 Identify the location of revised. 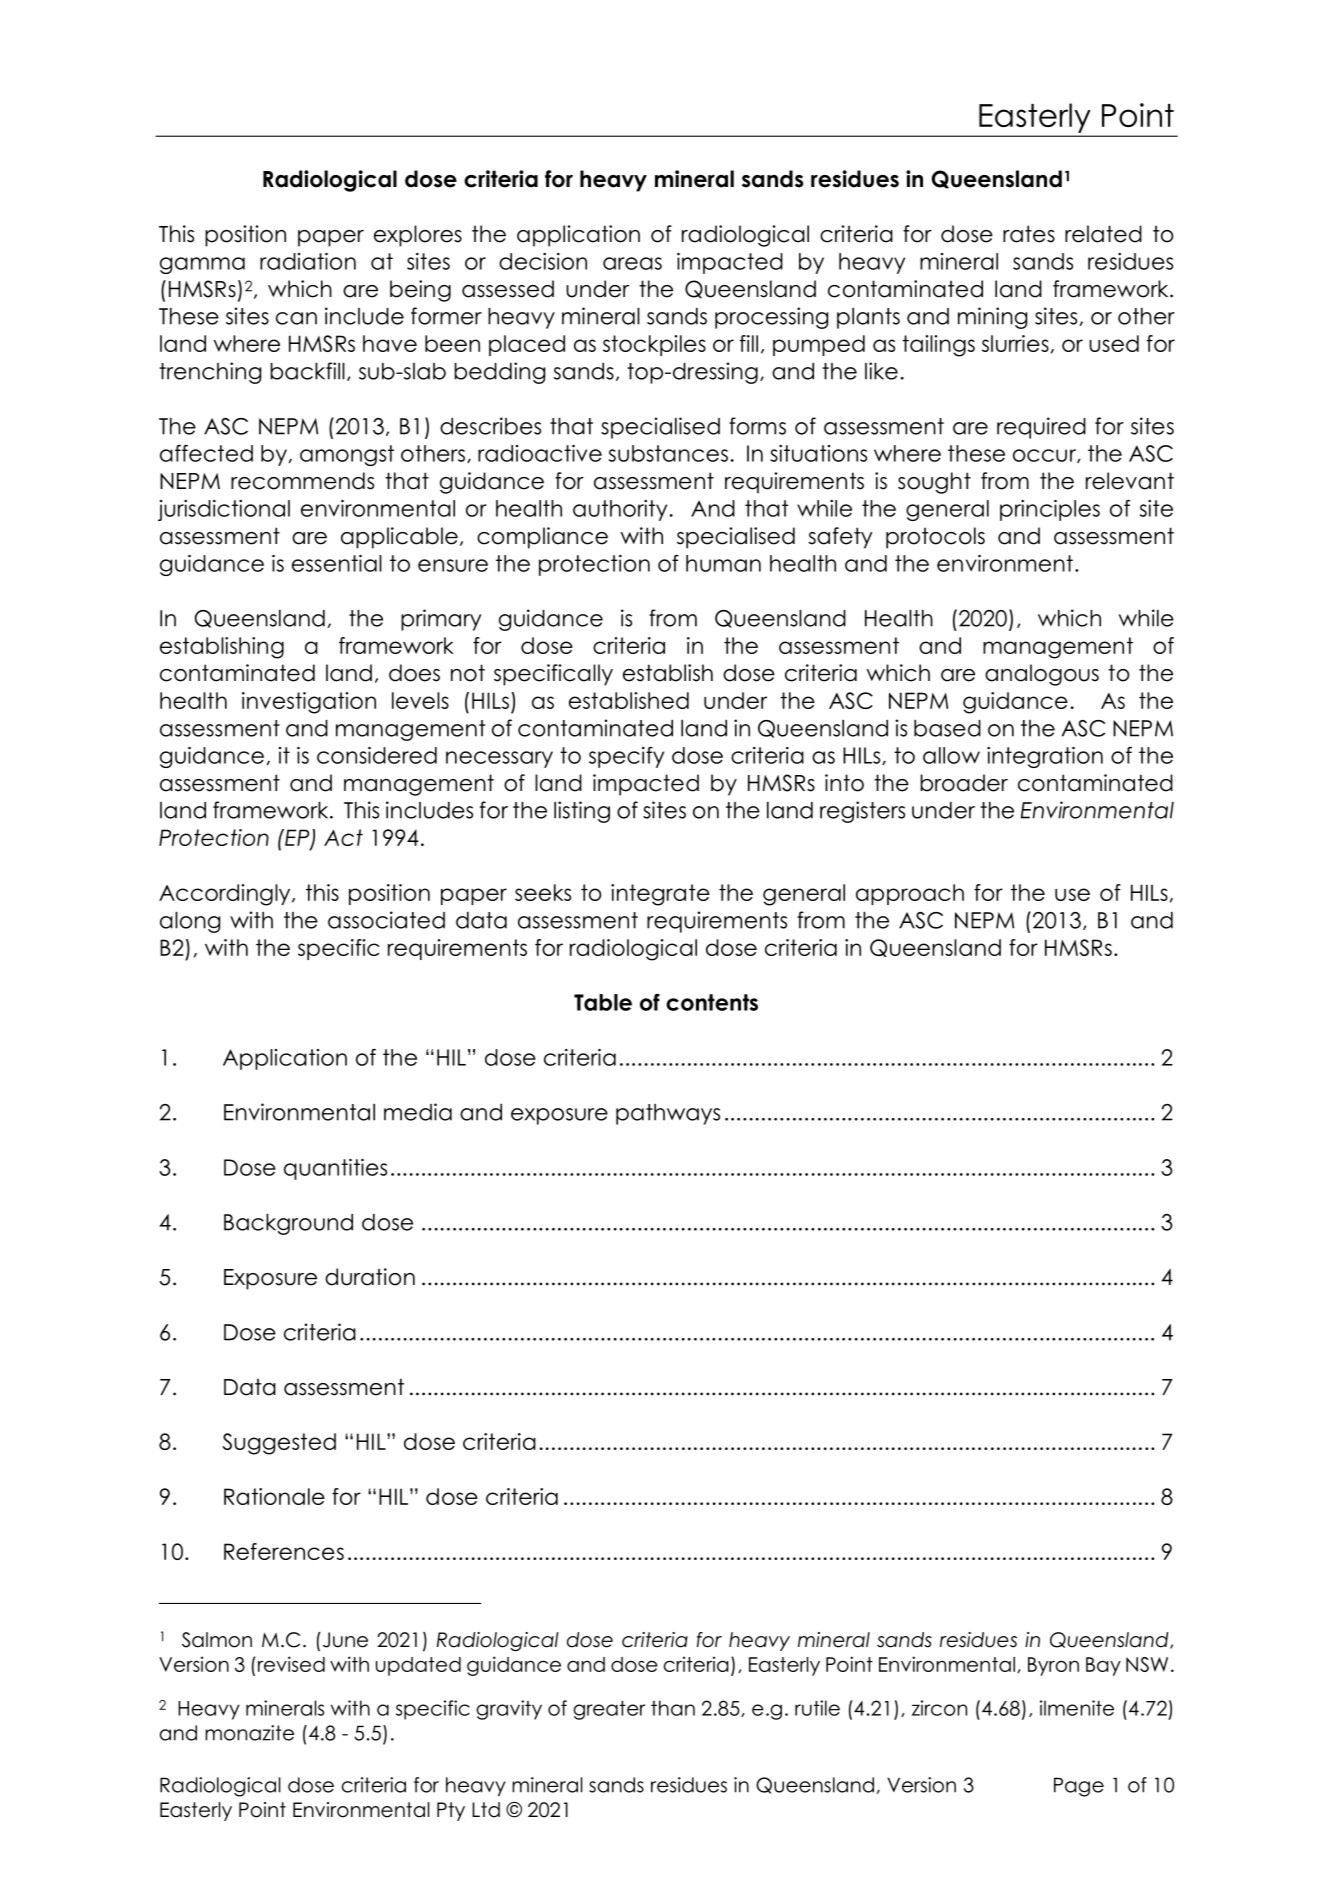
(291, 1664).
